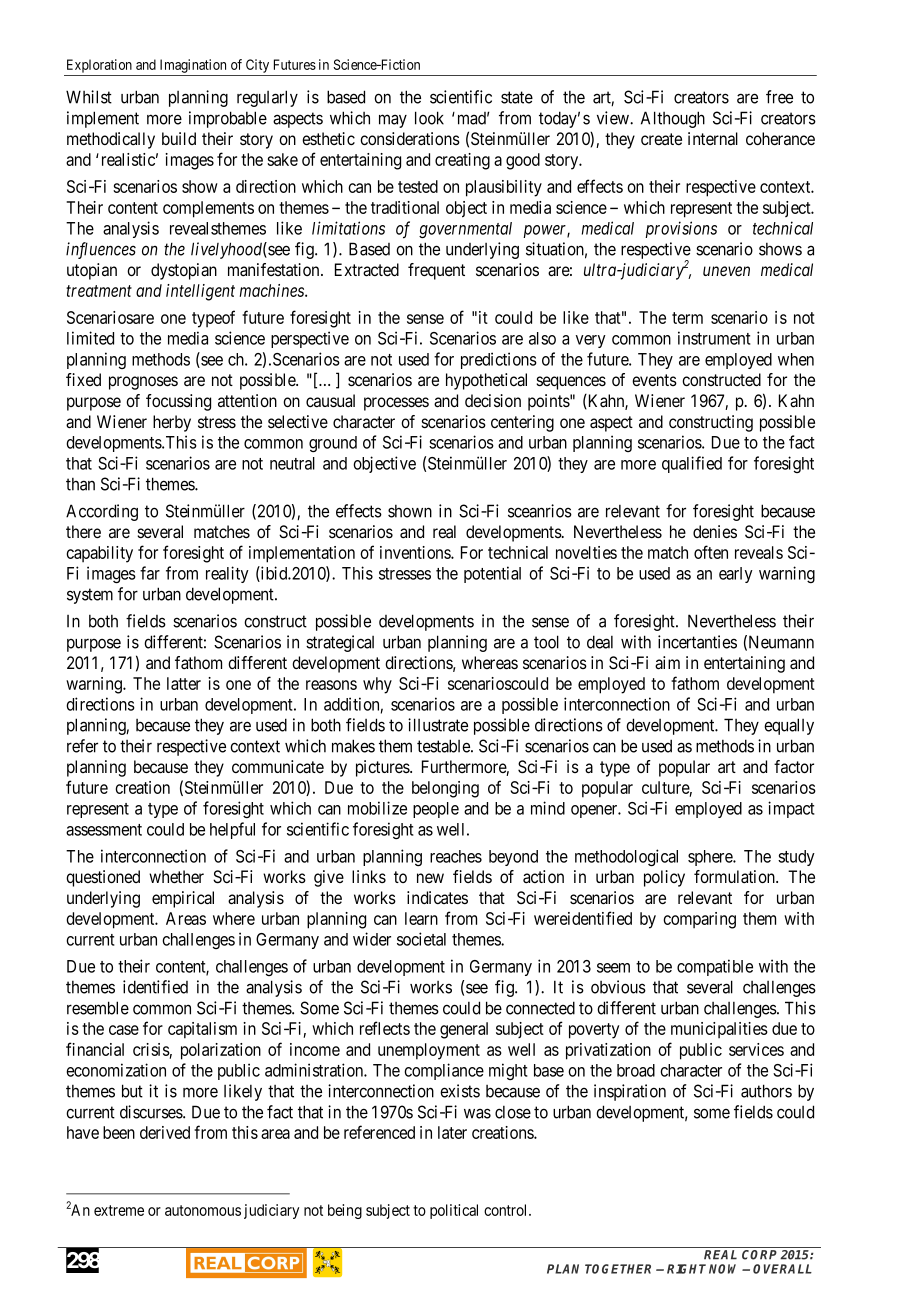 Image resolution: width=924 pixels, height=1308 pixels. Describe the element at coordinates (464, 1030) in the screenshot. I see `general` at that location.
